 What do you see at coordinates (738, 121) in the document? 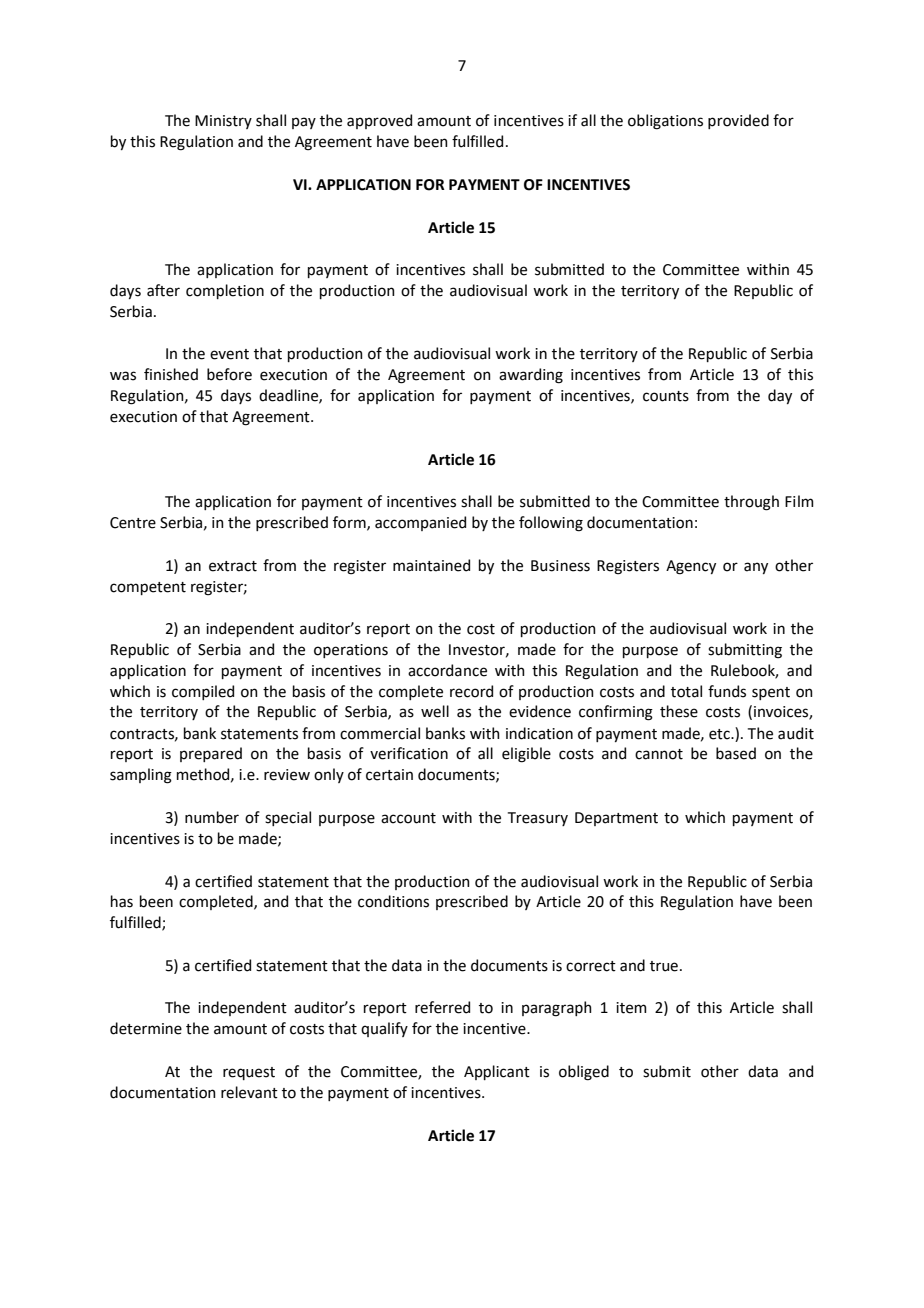
I see `provided` at bounding box center [738, 121].
